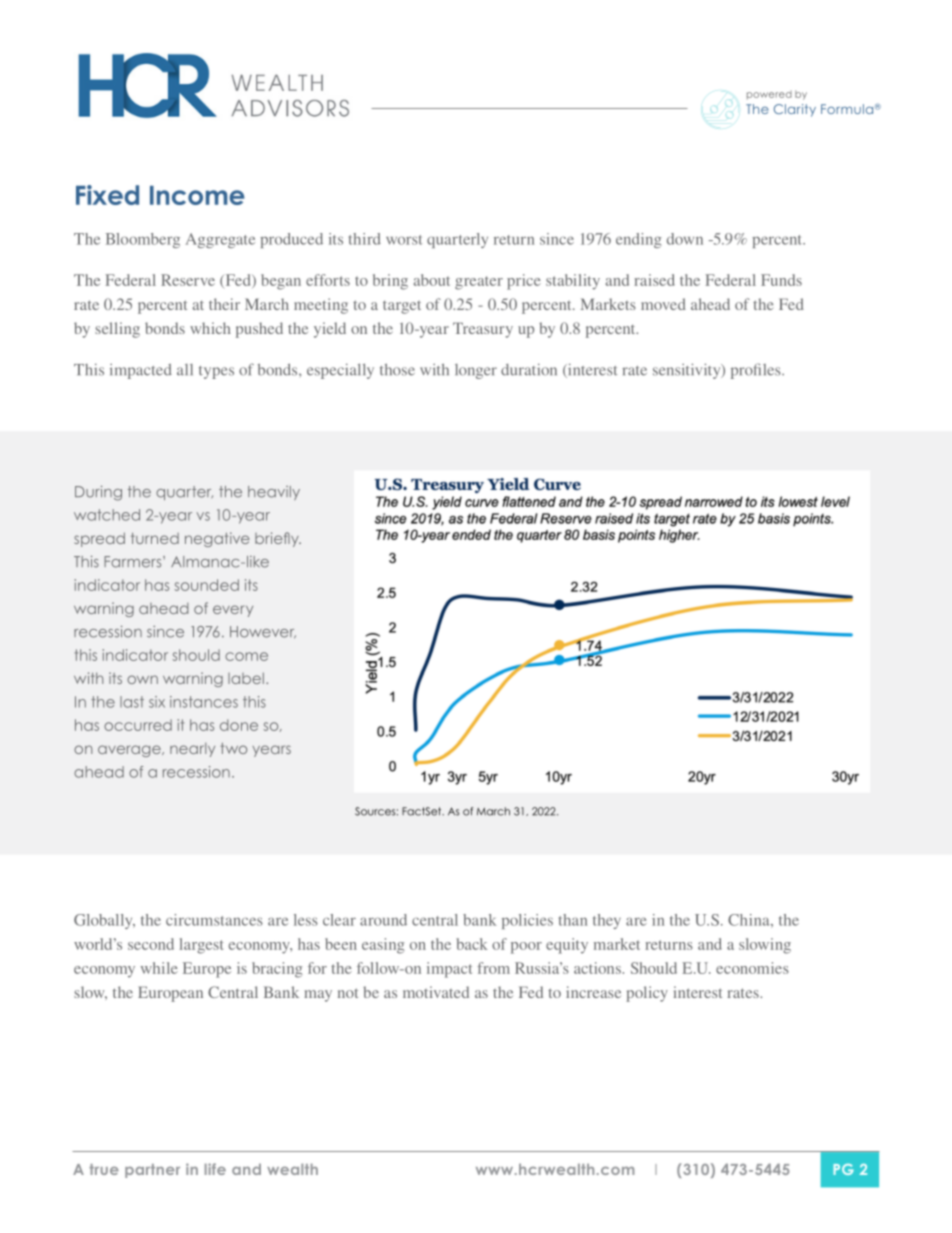 The height and width of the image is (1233, 952). I want to click on worst, so click(404, 240).
